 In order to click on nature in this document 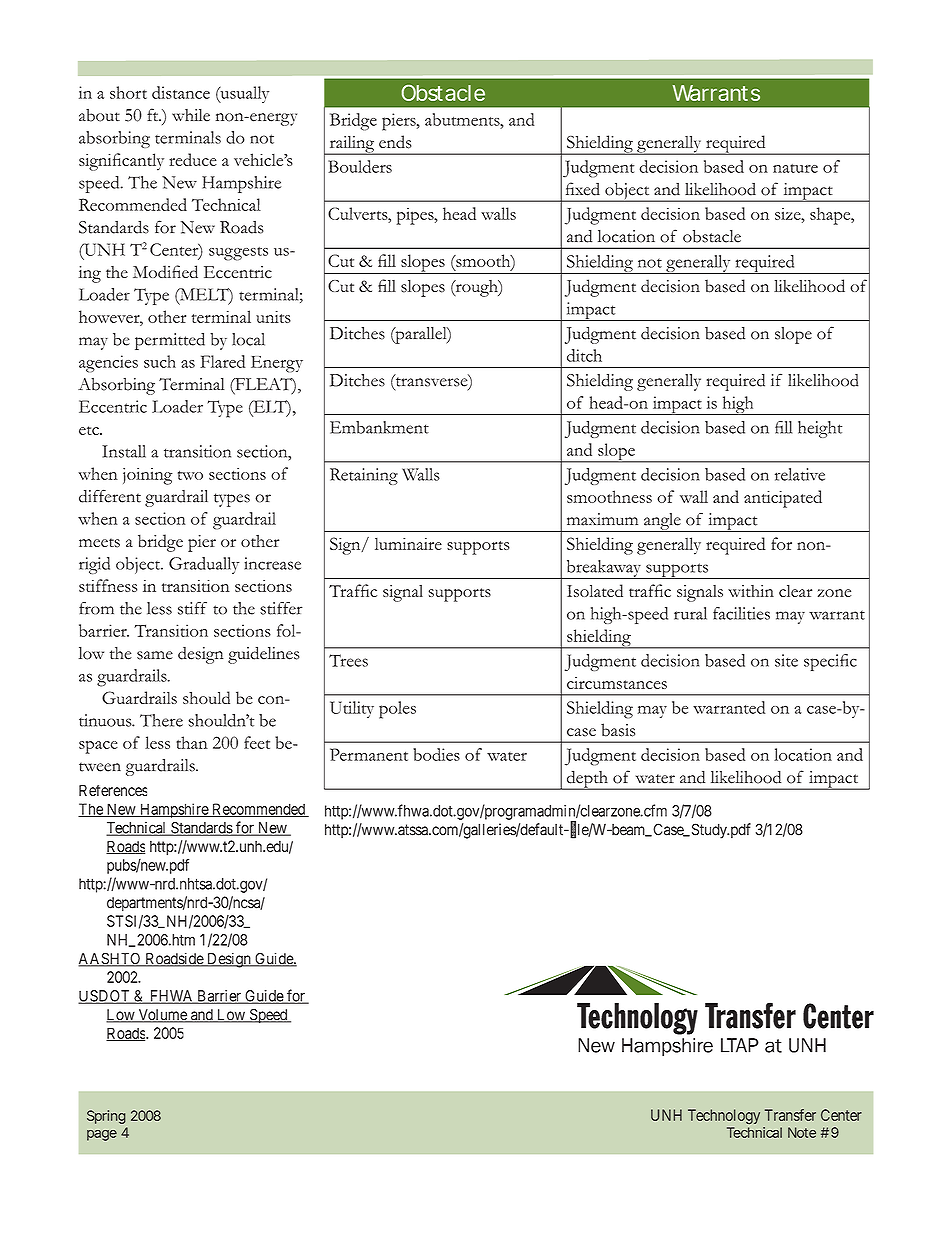, I will do `click(795, 168)`.
